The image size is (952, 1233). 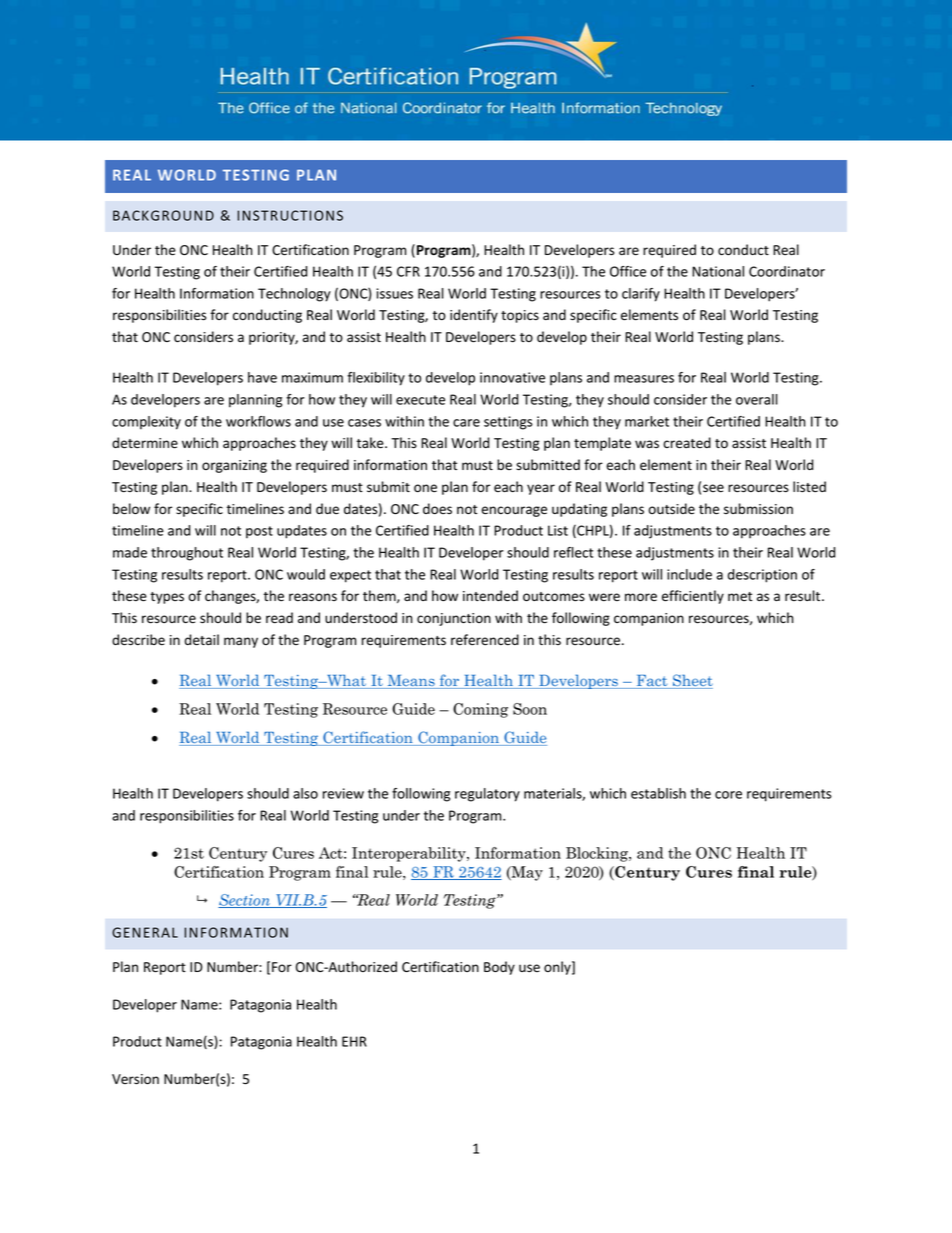 What do you see at coordinates (718, 271) in the screenshot?
I see `National` at bounding box center [718, 271].
